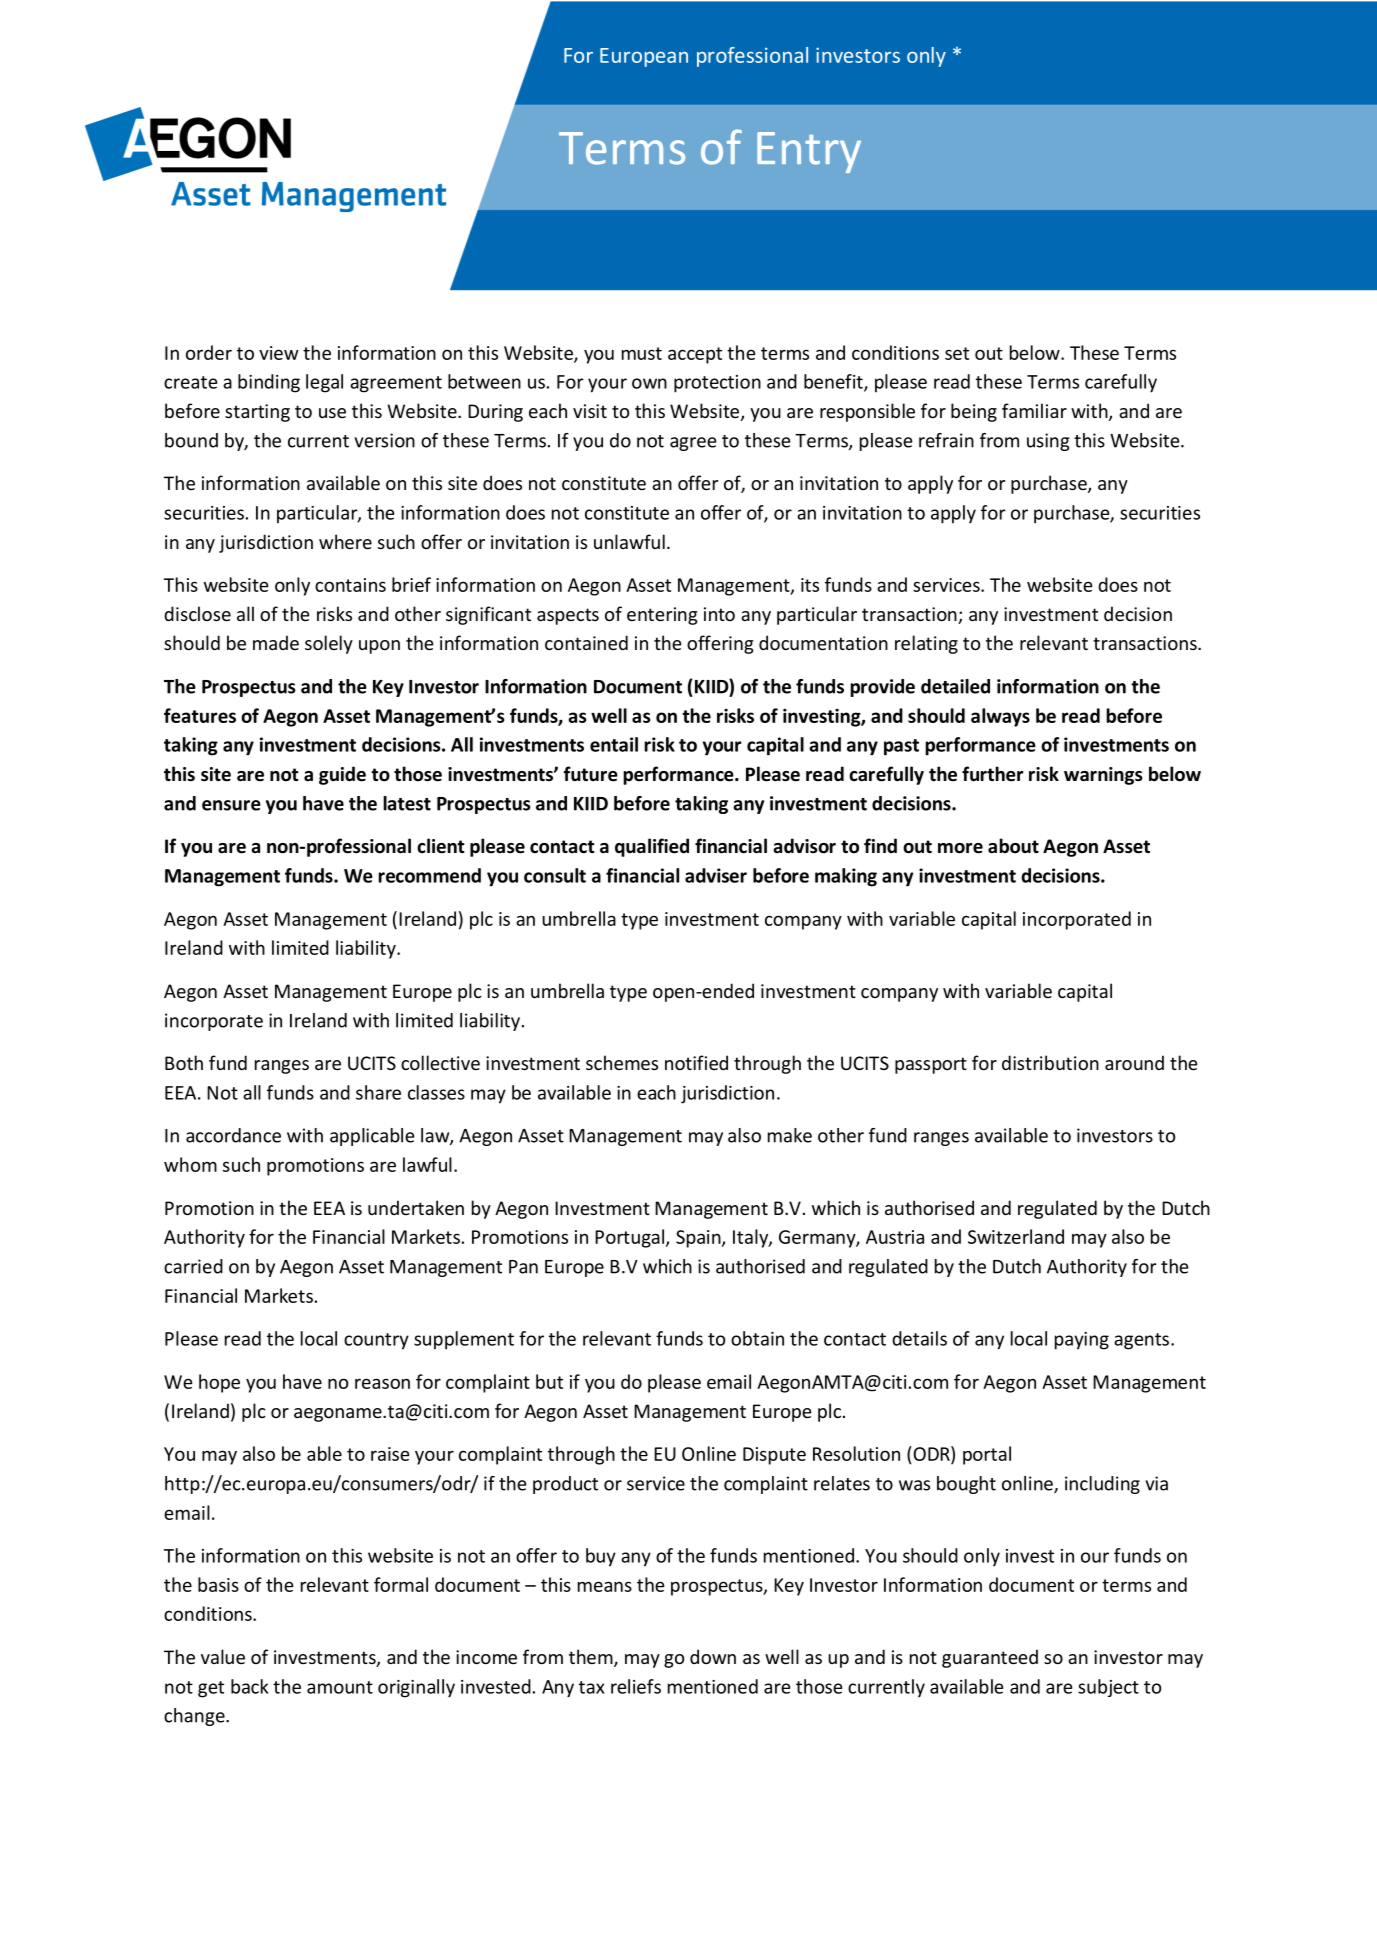 The image size is (1377, 1947). I want to click on reliefs, so click(636, 1686).
